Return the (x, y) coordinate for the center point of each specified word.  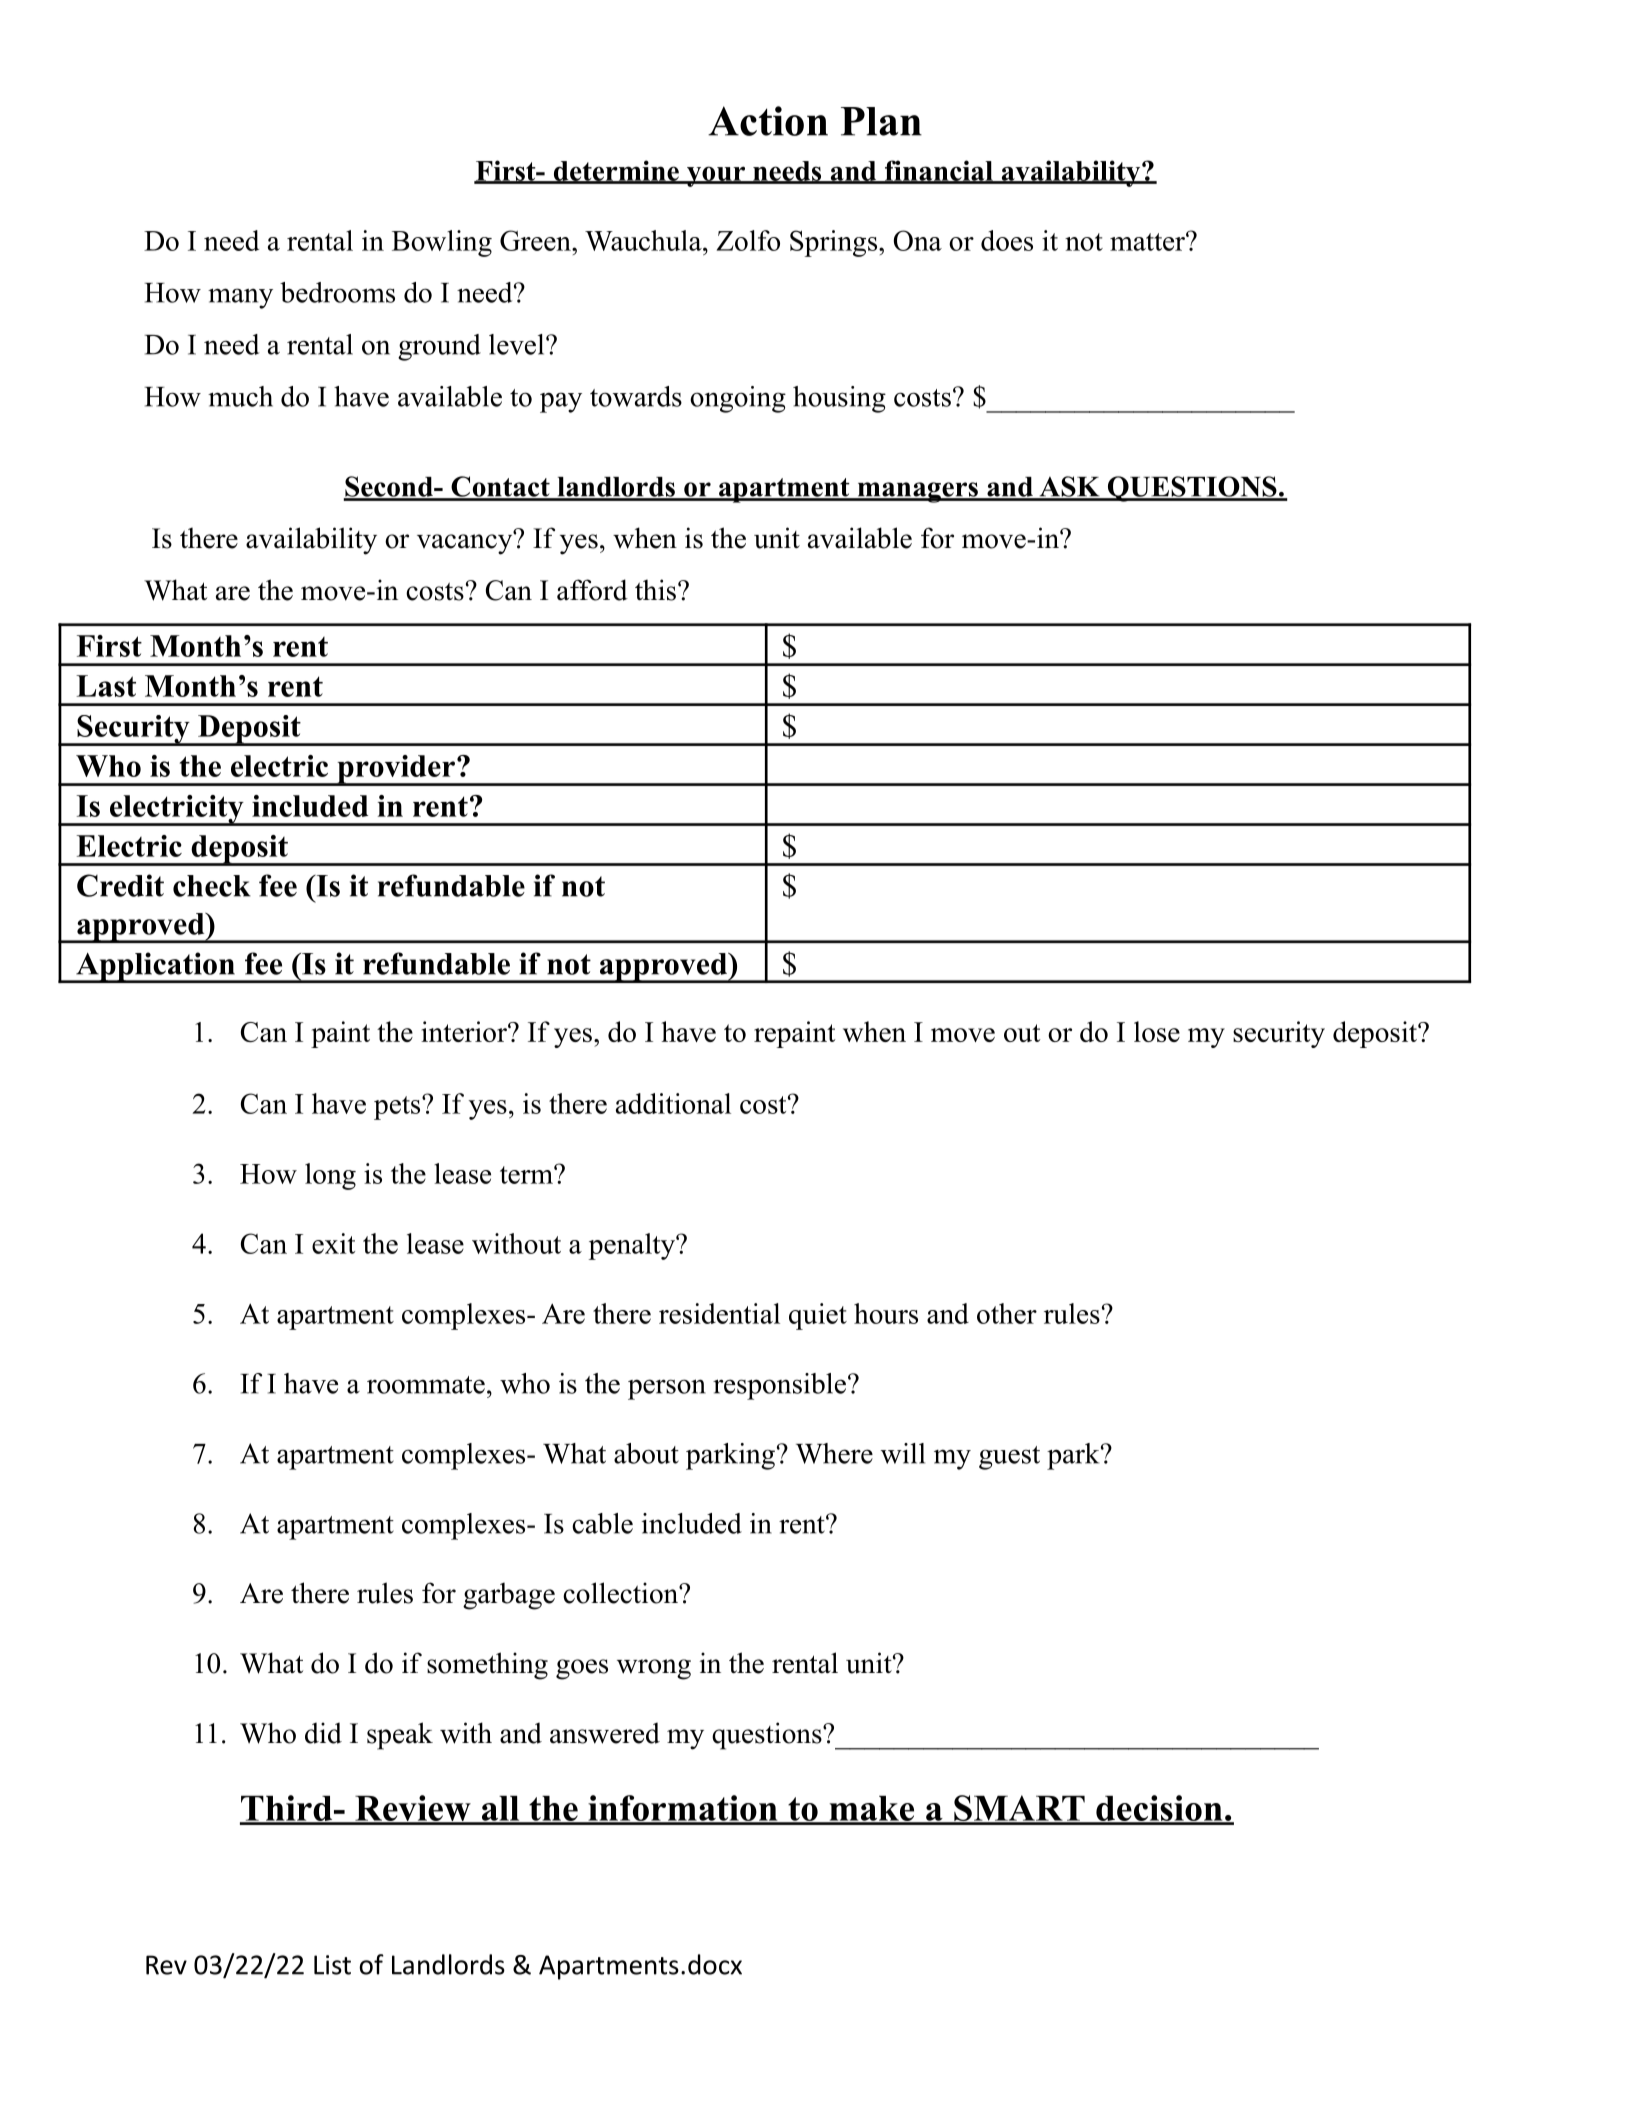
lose (1157, 1031)
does (1007, 240)
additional (673, 1103)
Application (155, 967)
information (683, 1809)
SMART (1019, 1809)
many (240, 298)
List (332, 1965)
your (716, 176)
